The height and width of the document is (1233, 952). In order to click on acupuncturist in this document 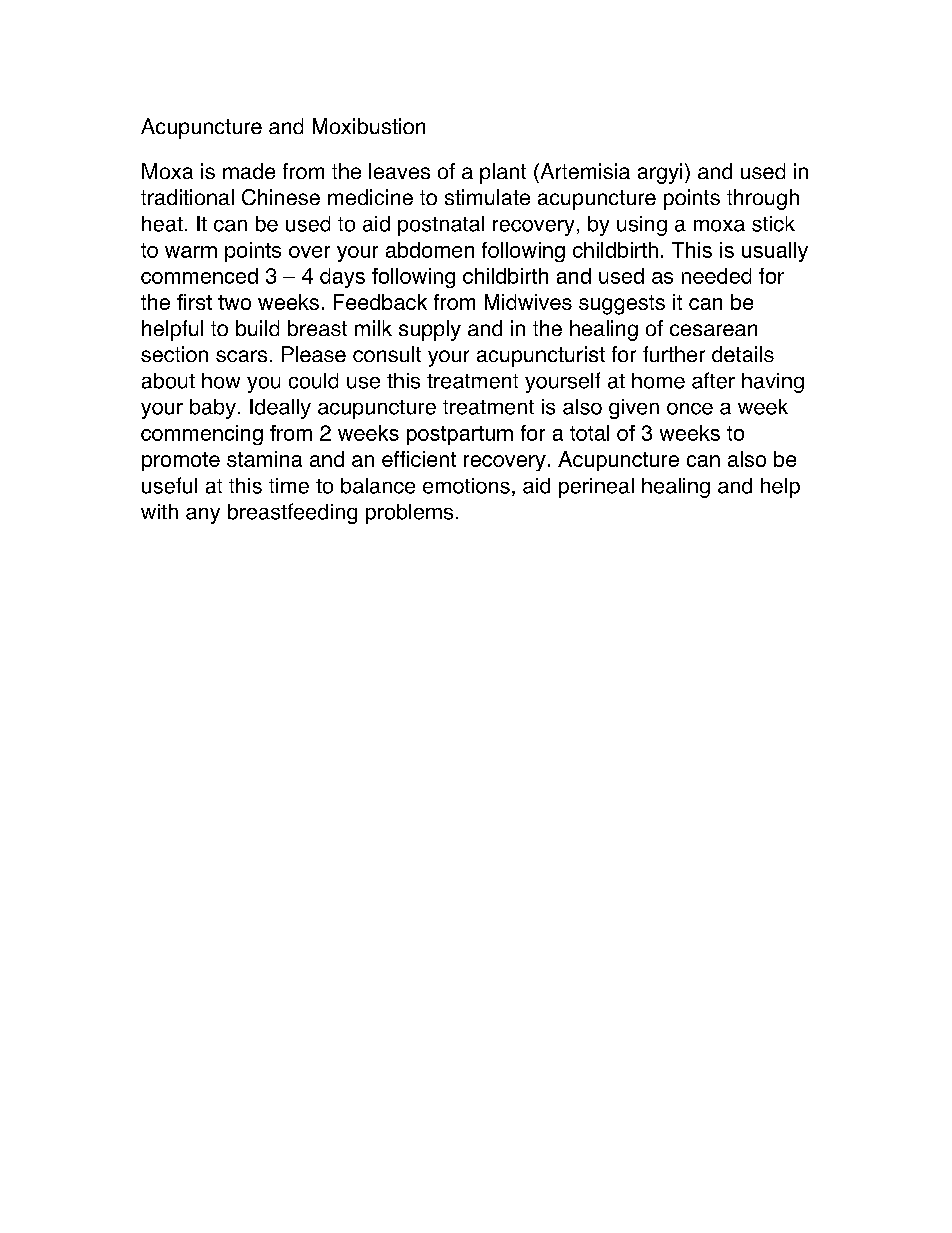, I will do `click(541, 356)`.
